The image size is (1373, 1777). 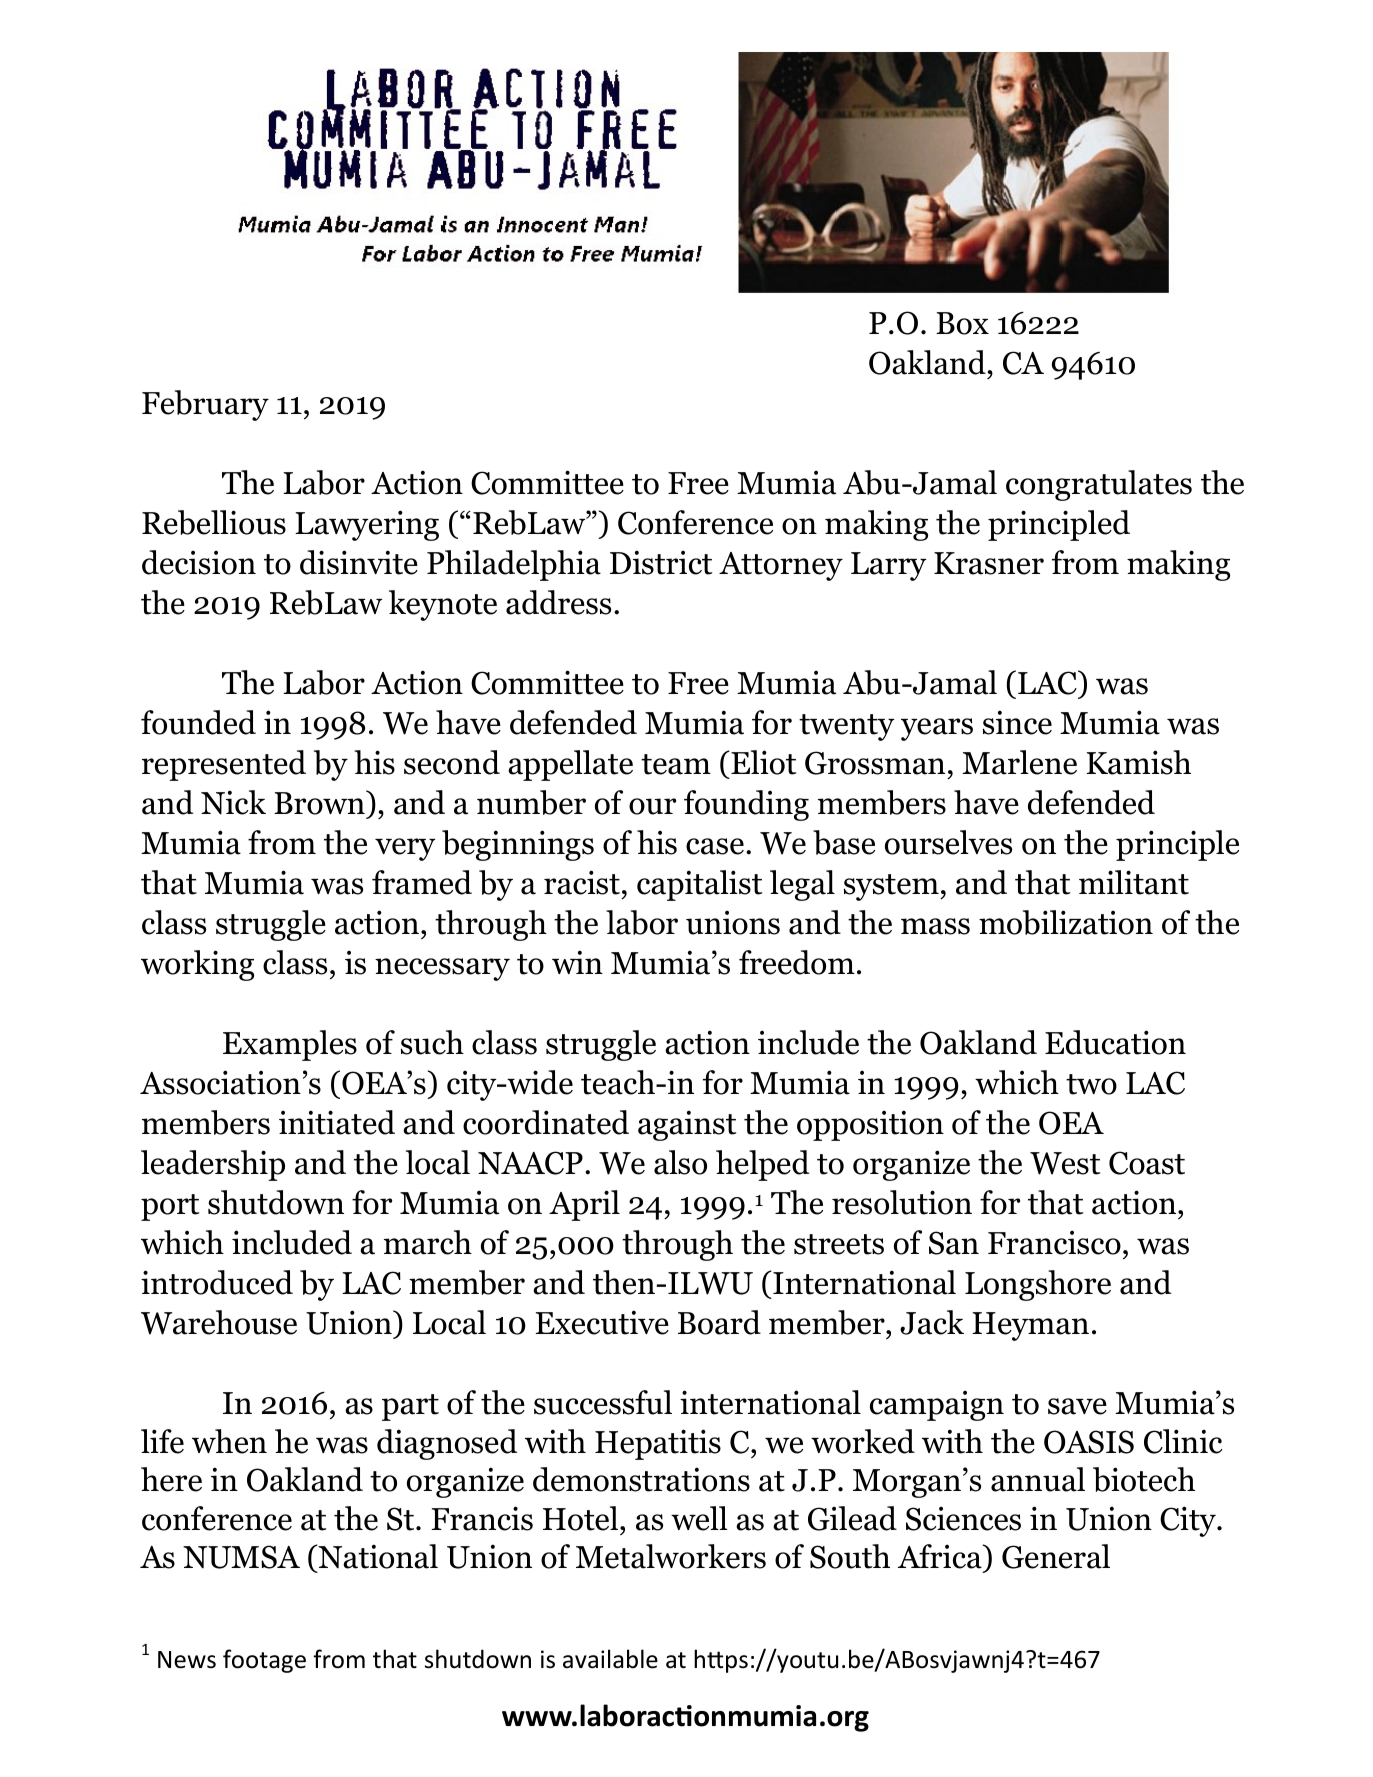 I want to click on footage, so click(x=264, y=1661).
